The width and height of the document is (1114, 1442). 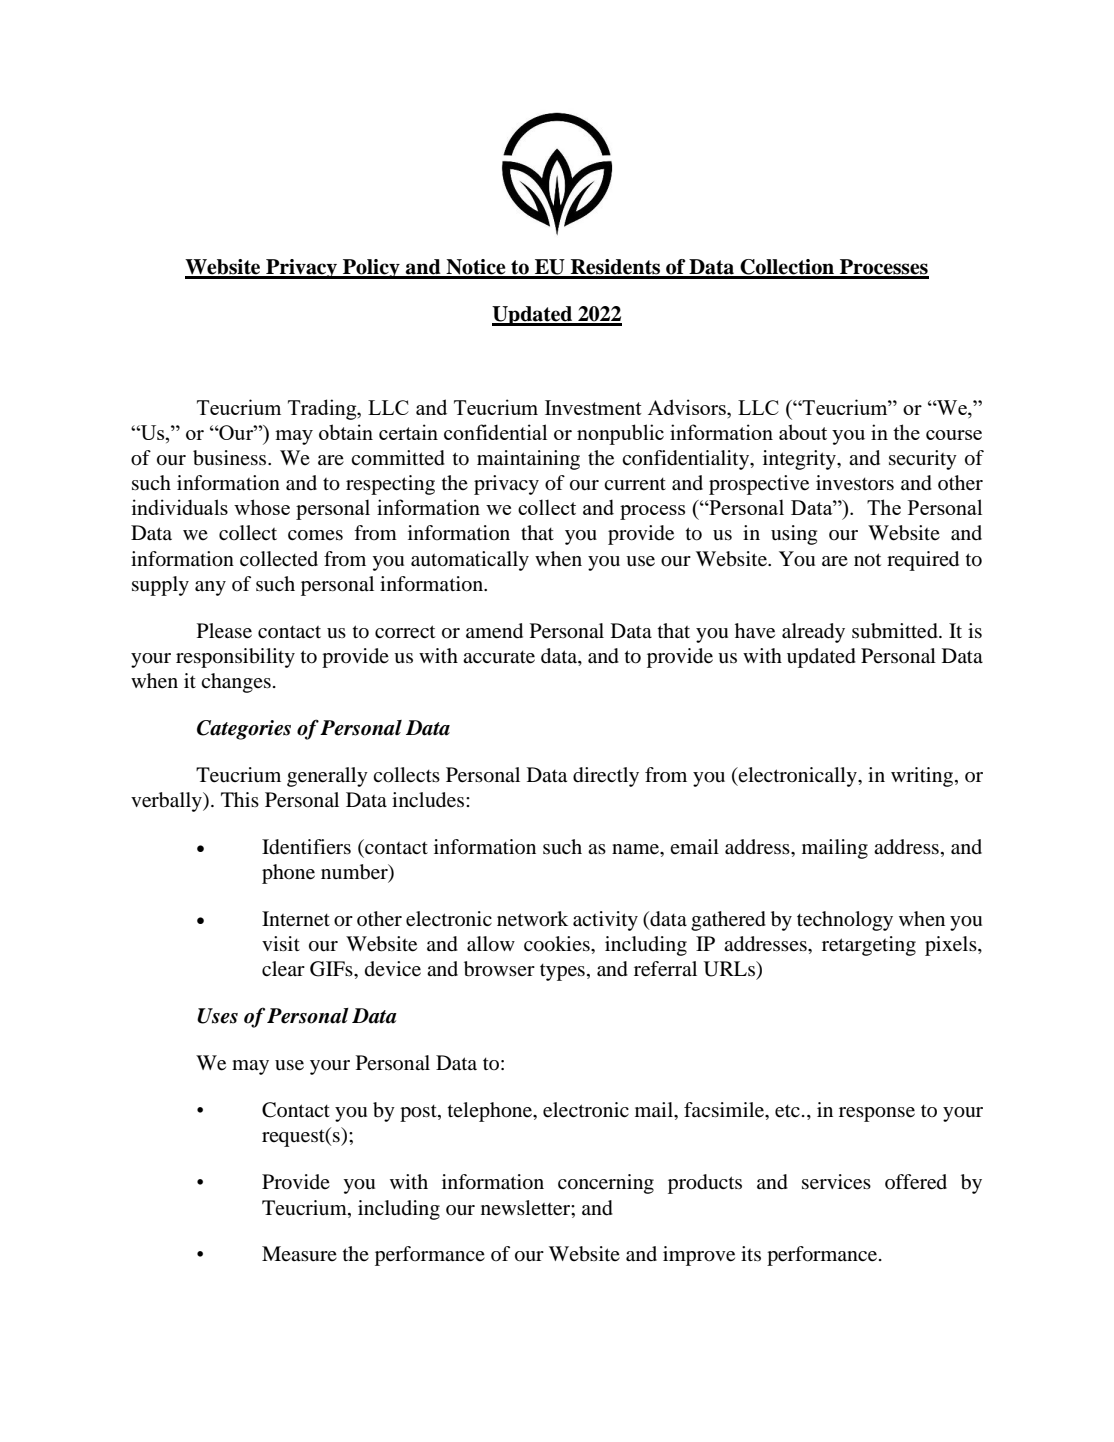 I want to click on about, so click(x=803, y=432).
